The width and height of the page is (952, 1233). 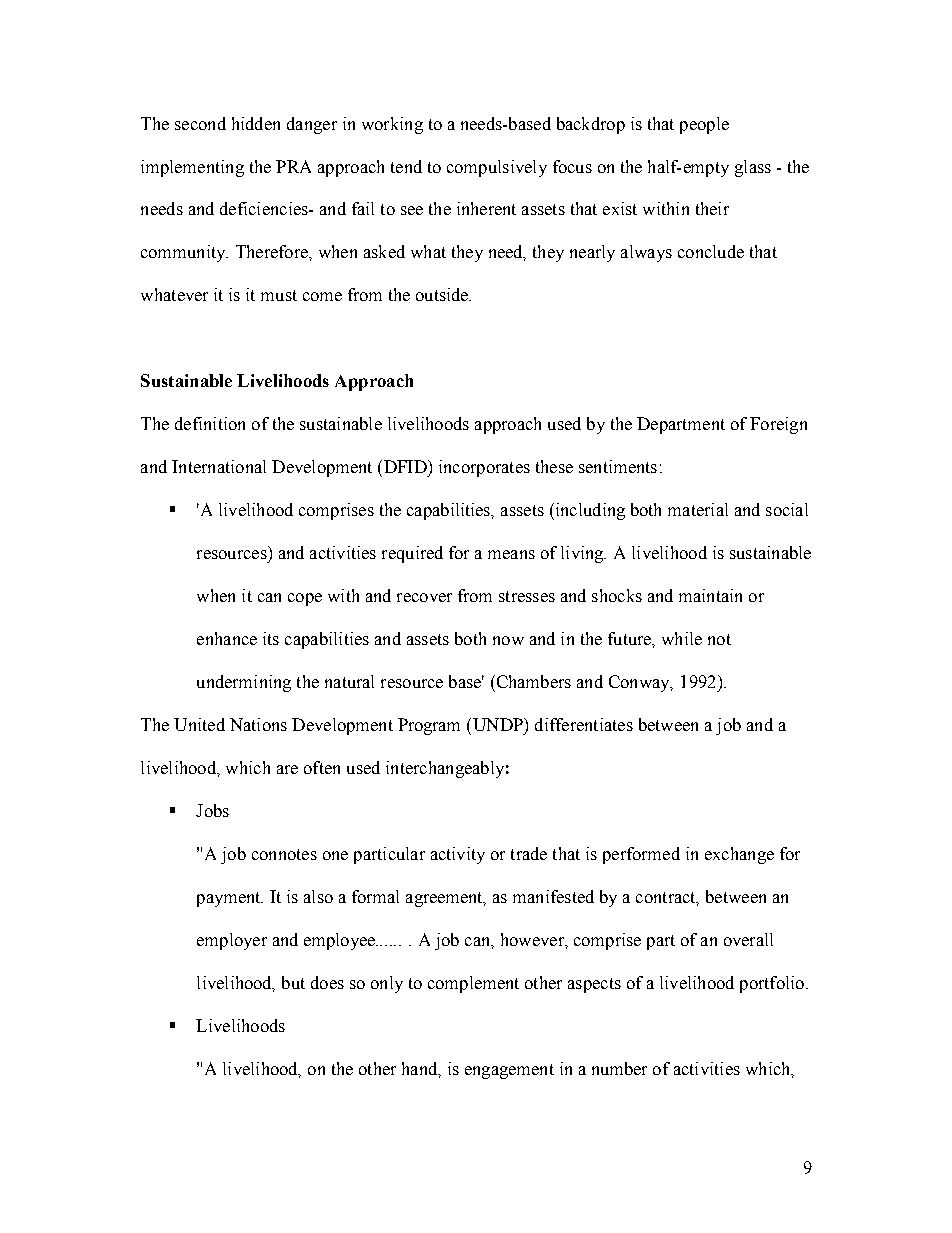 I want to click on Jobs, so click(x=212, y=810).
